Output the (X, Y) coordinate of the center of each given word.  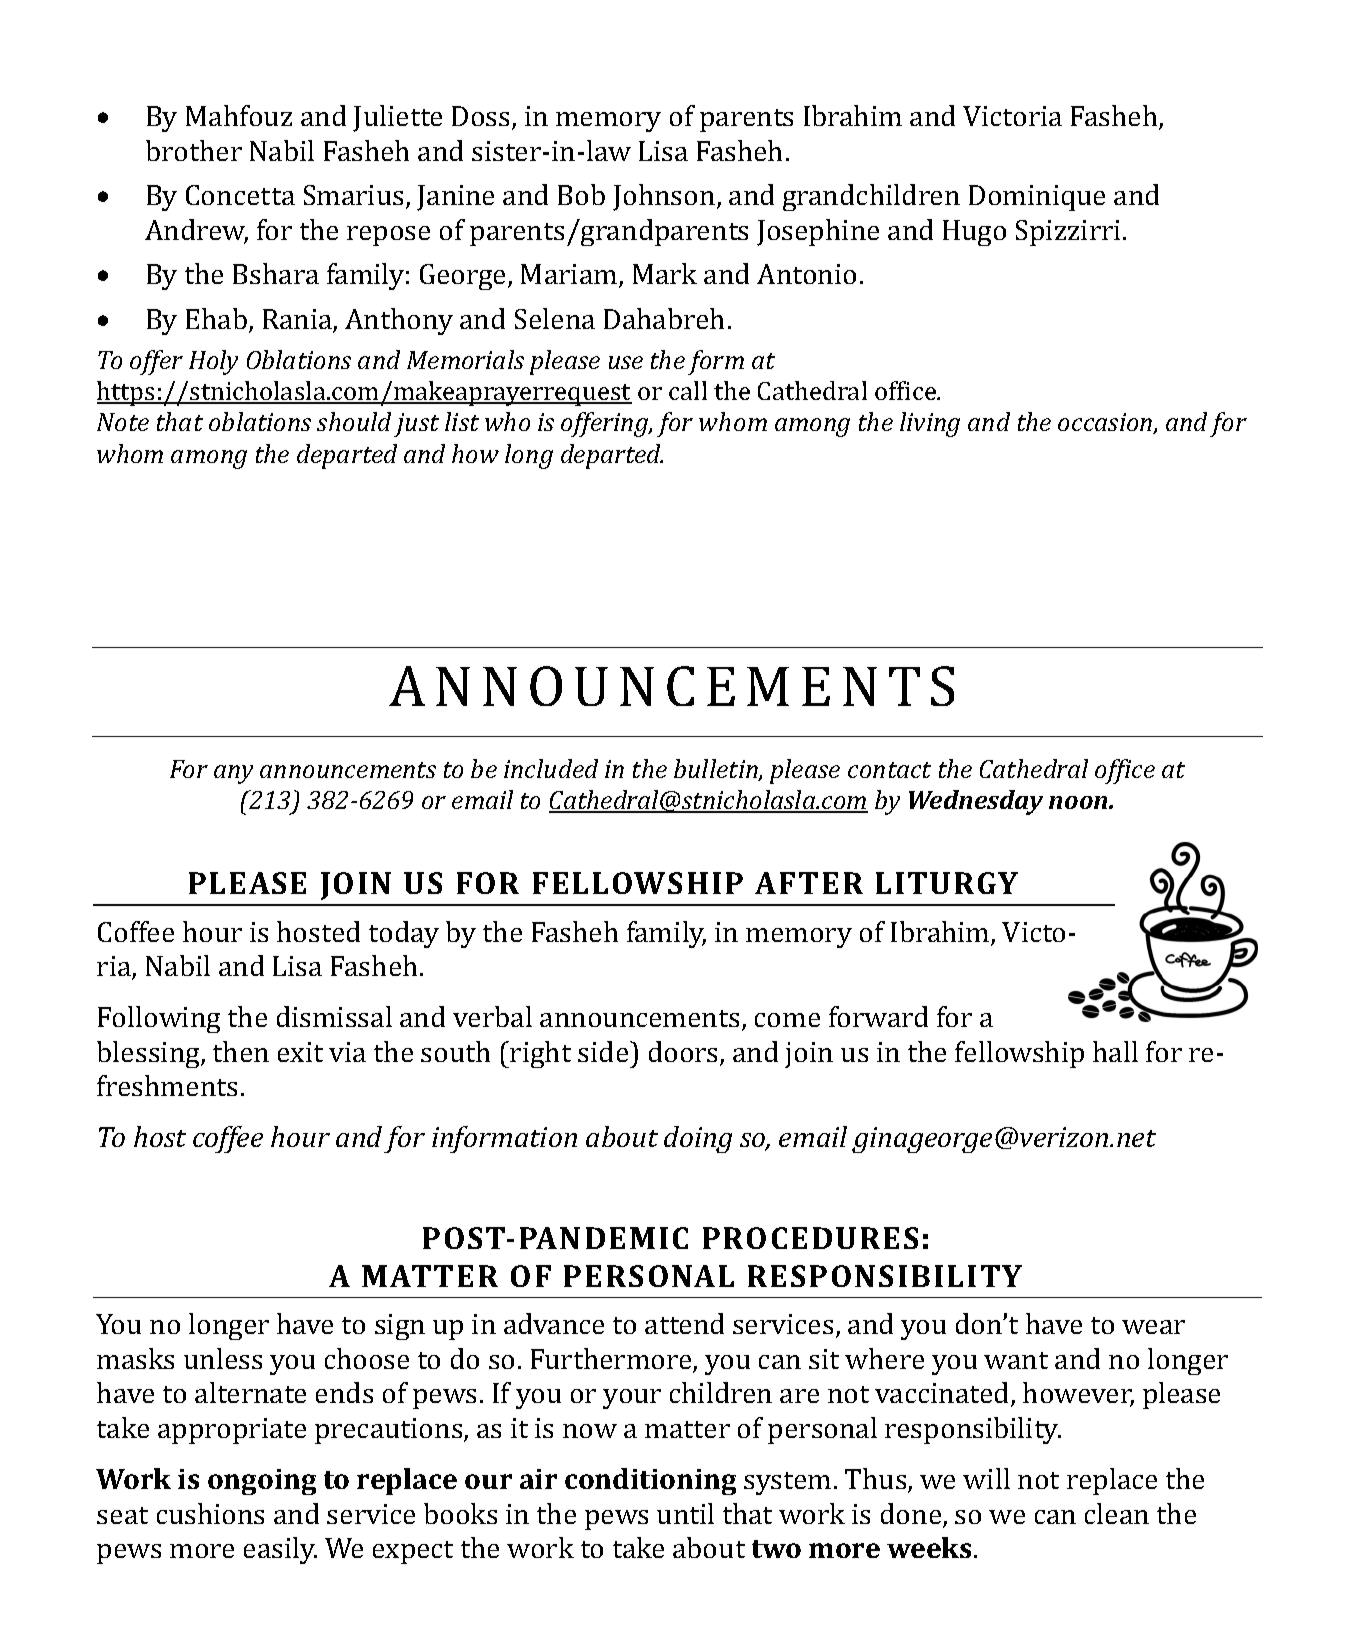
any (233, 774)
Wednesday (976, 802)
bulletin (717, 770)
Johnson (665, 197)
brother (194, 150)
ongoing (262, 1482)
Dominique (1037, 198)
